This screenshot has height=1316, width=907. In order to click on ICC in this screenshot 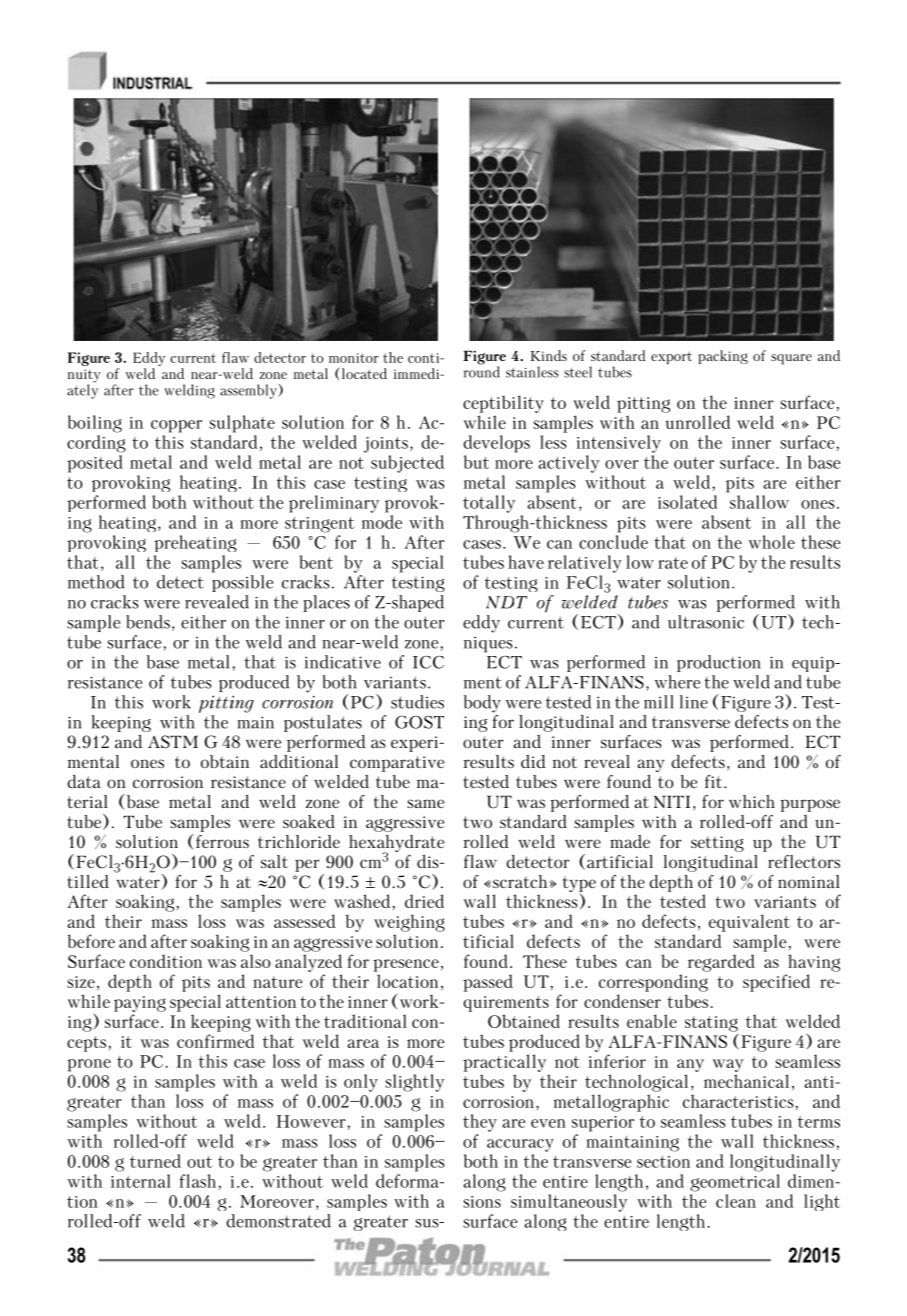, I will do `click(428, 662)`.
